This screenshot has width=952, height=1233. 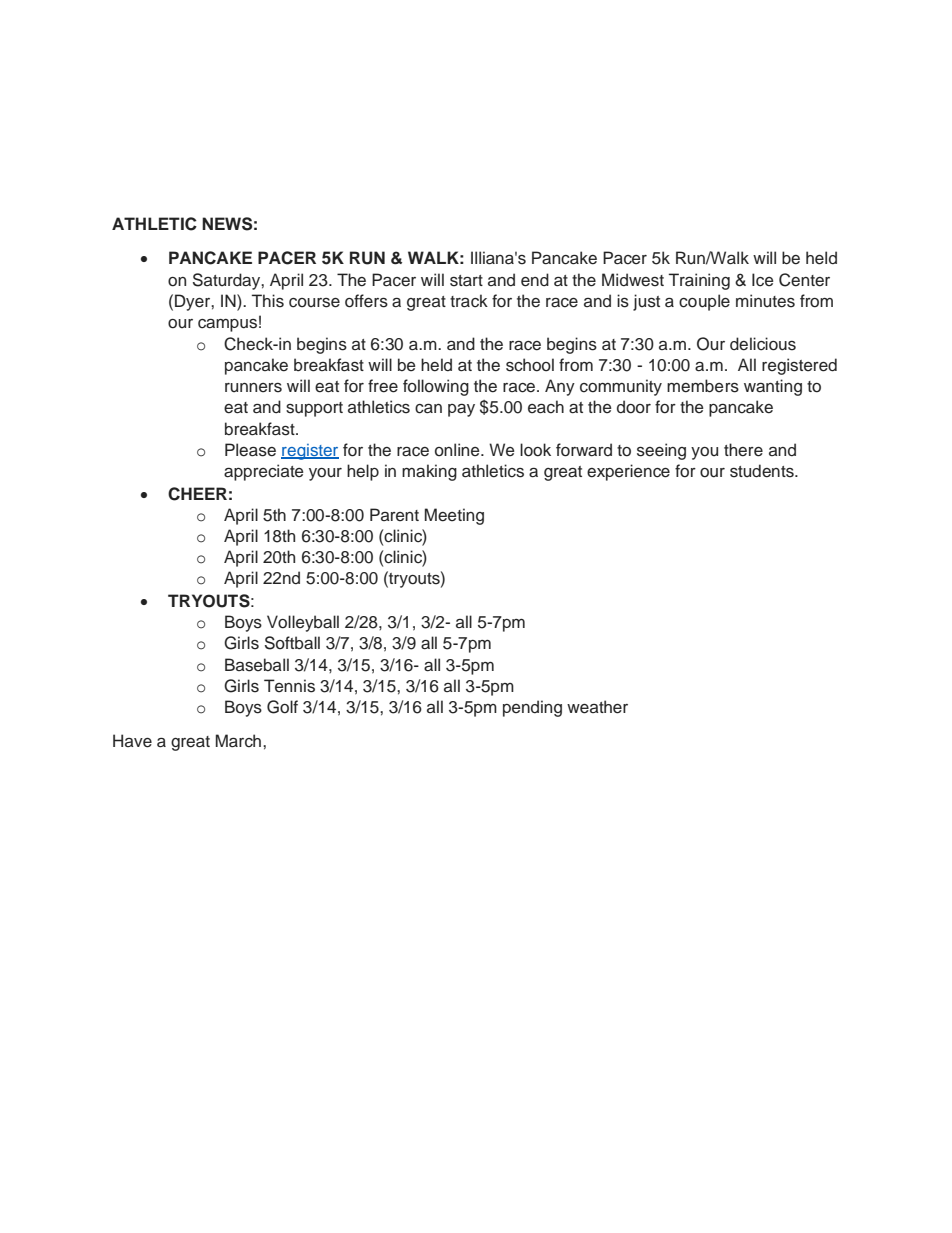 What do you see at coordinates (250, 450) in the screenshot?
I see `Please` at bounding box center [250, 450].
